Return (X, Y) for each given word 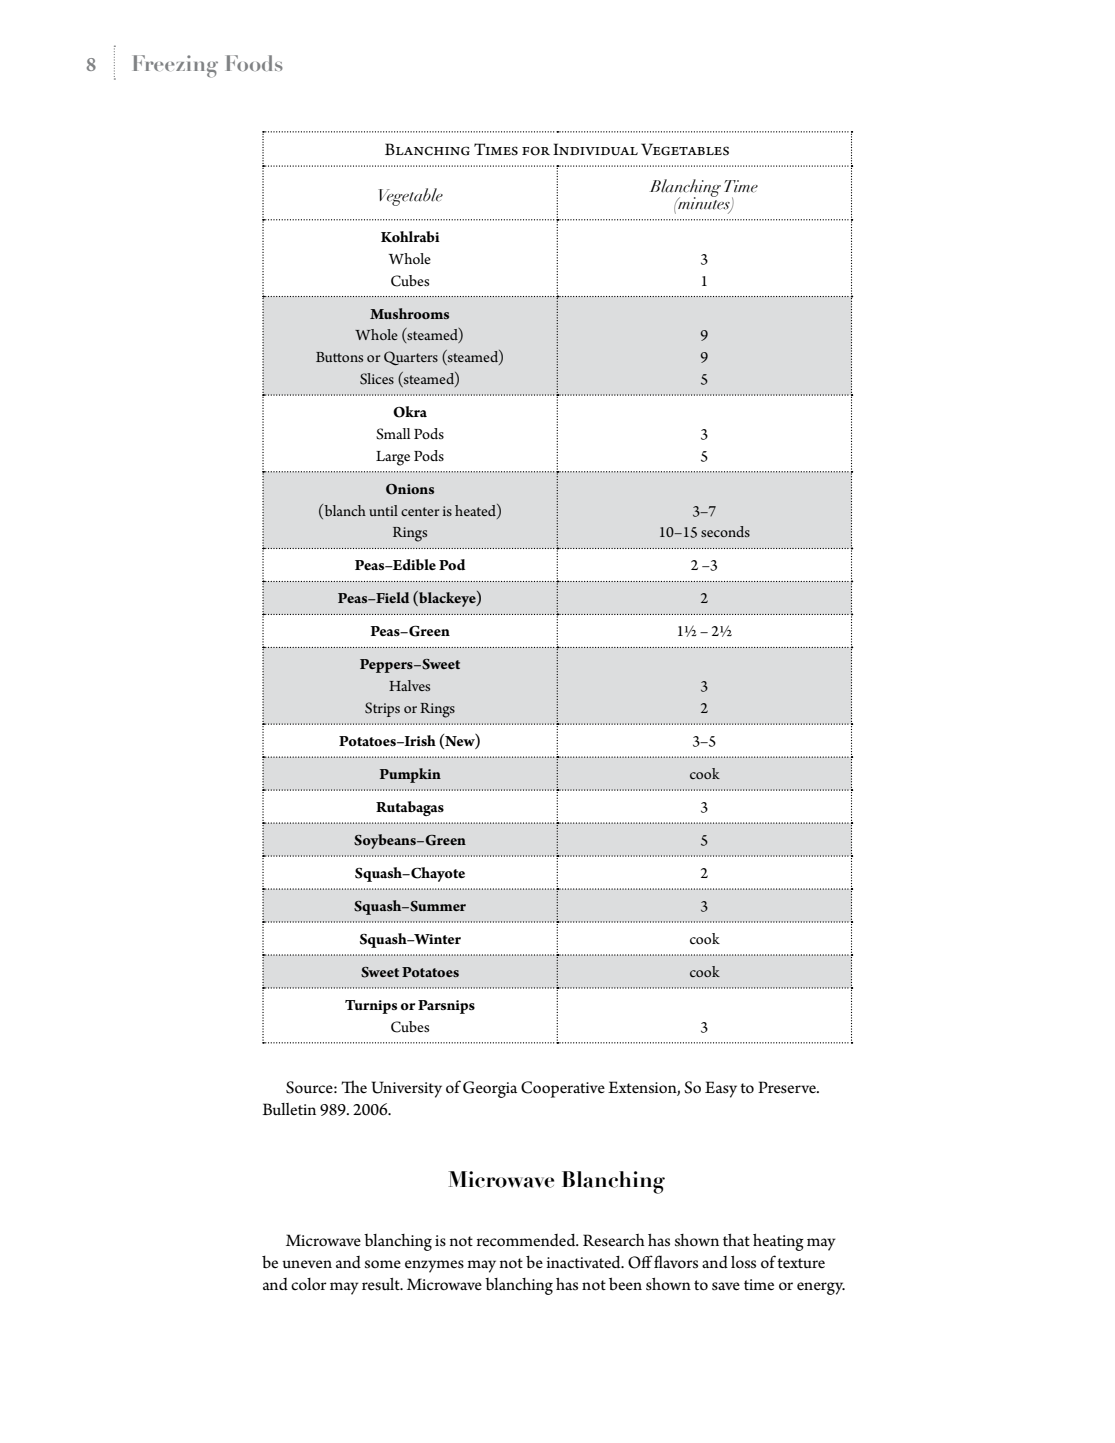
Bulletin (289, 1109)
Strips (382, 709)
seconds (725, 531)
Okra (410, 412)
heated (476, 511)
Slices (377, 379)
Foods (254, 63)
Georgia (490, 1089)
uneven (307, 1264)
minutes (704, 203)
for (536, 151)
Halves (409, 685)
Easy (721, 1089)
